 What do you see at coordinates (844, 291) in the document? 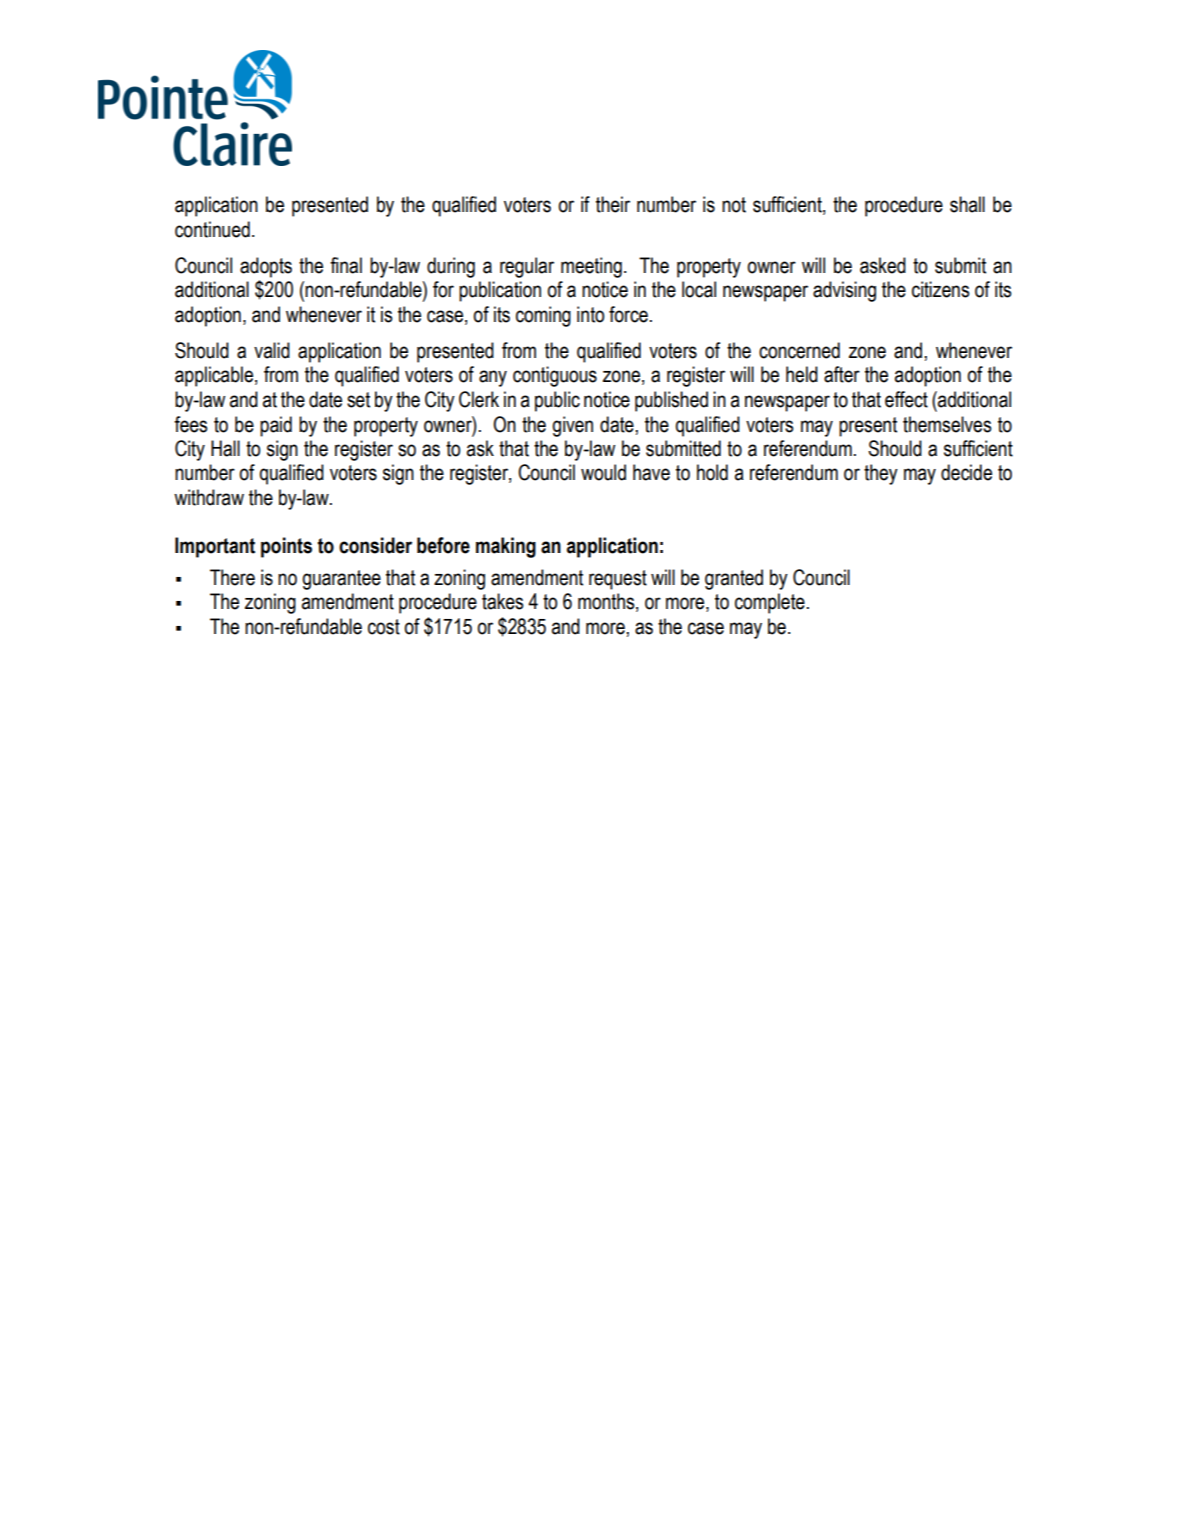
I see `advising` at bounding box center [844, 291].
